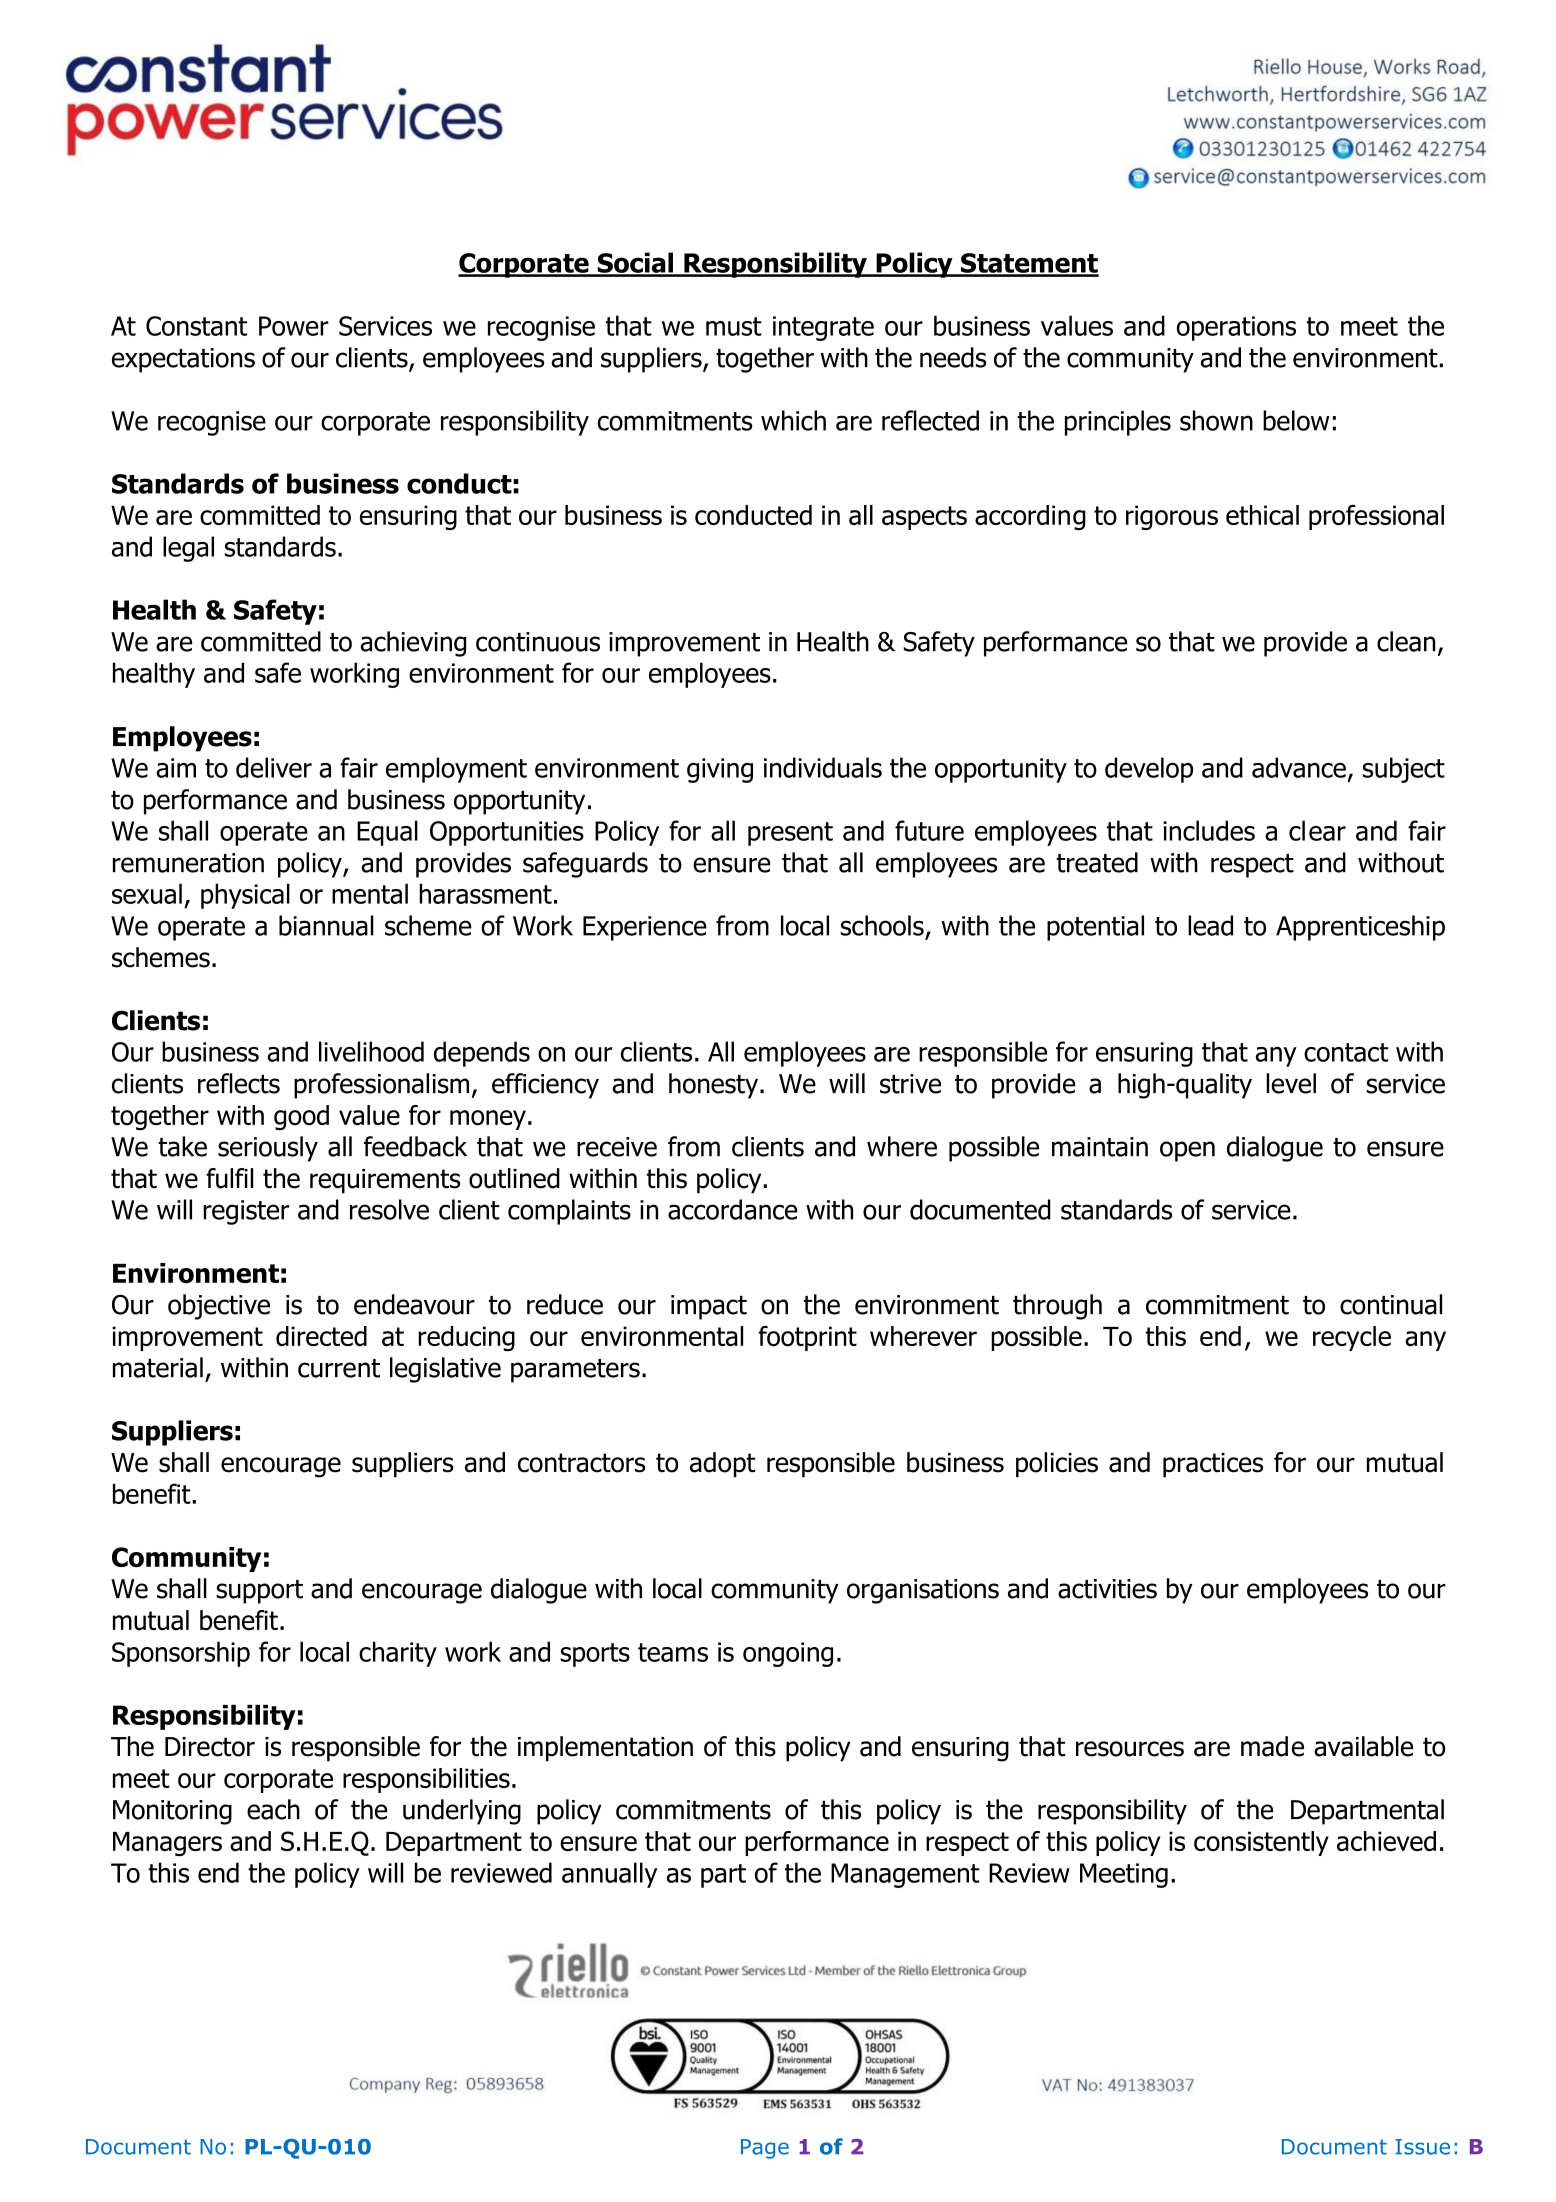  I want to click on present, so click(790, 834).
